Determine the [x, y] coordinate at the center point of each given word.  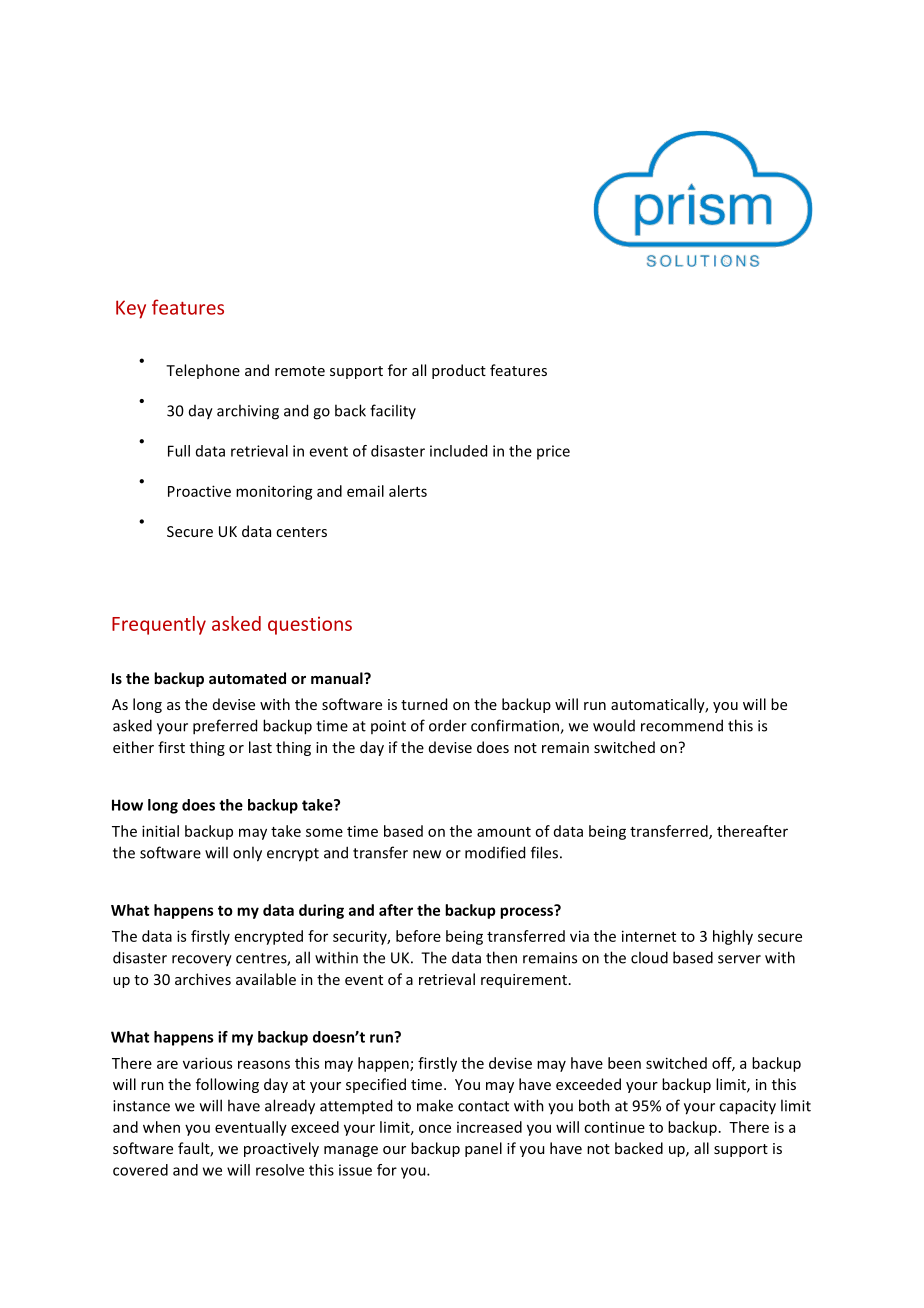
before [418, 936]
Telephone [203, 371]
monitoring [274, 493]
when [161, 1127]
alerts [408, 491]
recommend [682, 725]
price [553, 452]
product [459, 371]
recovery [202, 961]
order [448, 725]
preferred [225, 727]
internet [649, 936]
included [458, 451]
